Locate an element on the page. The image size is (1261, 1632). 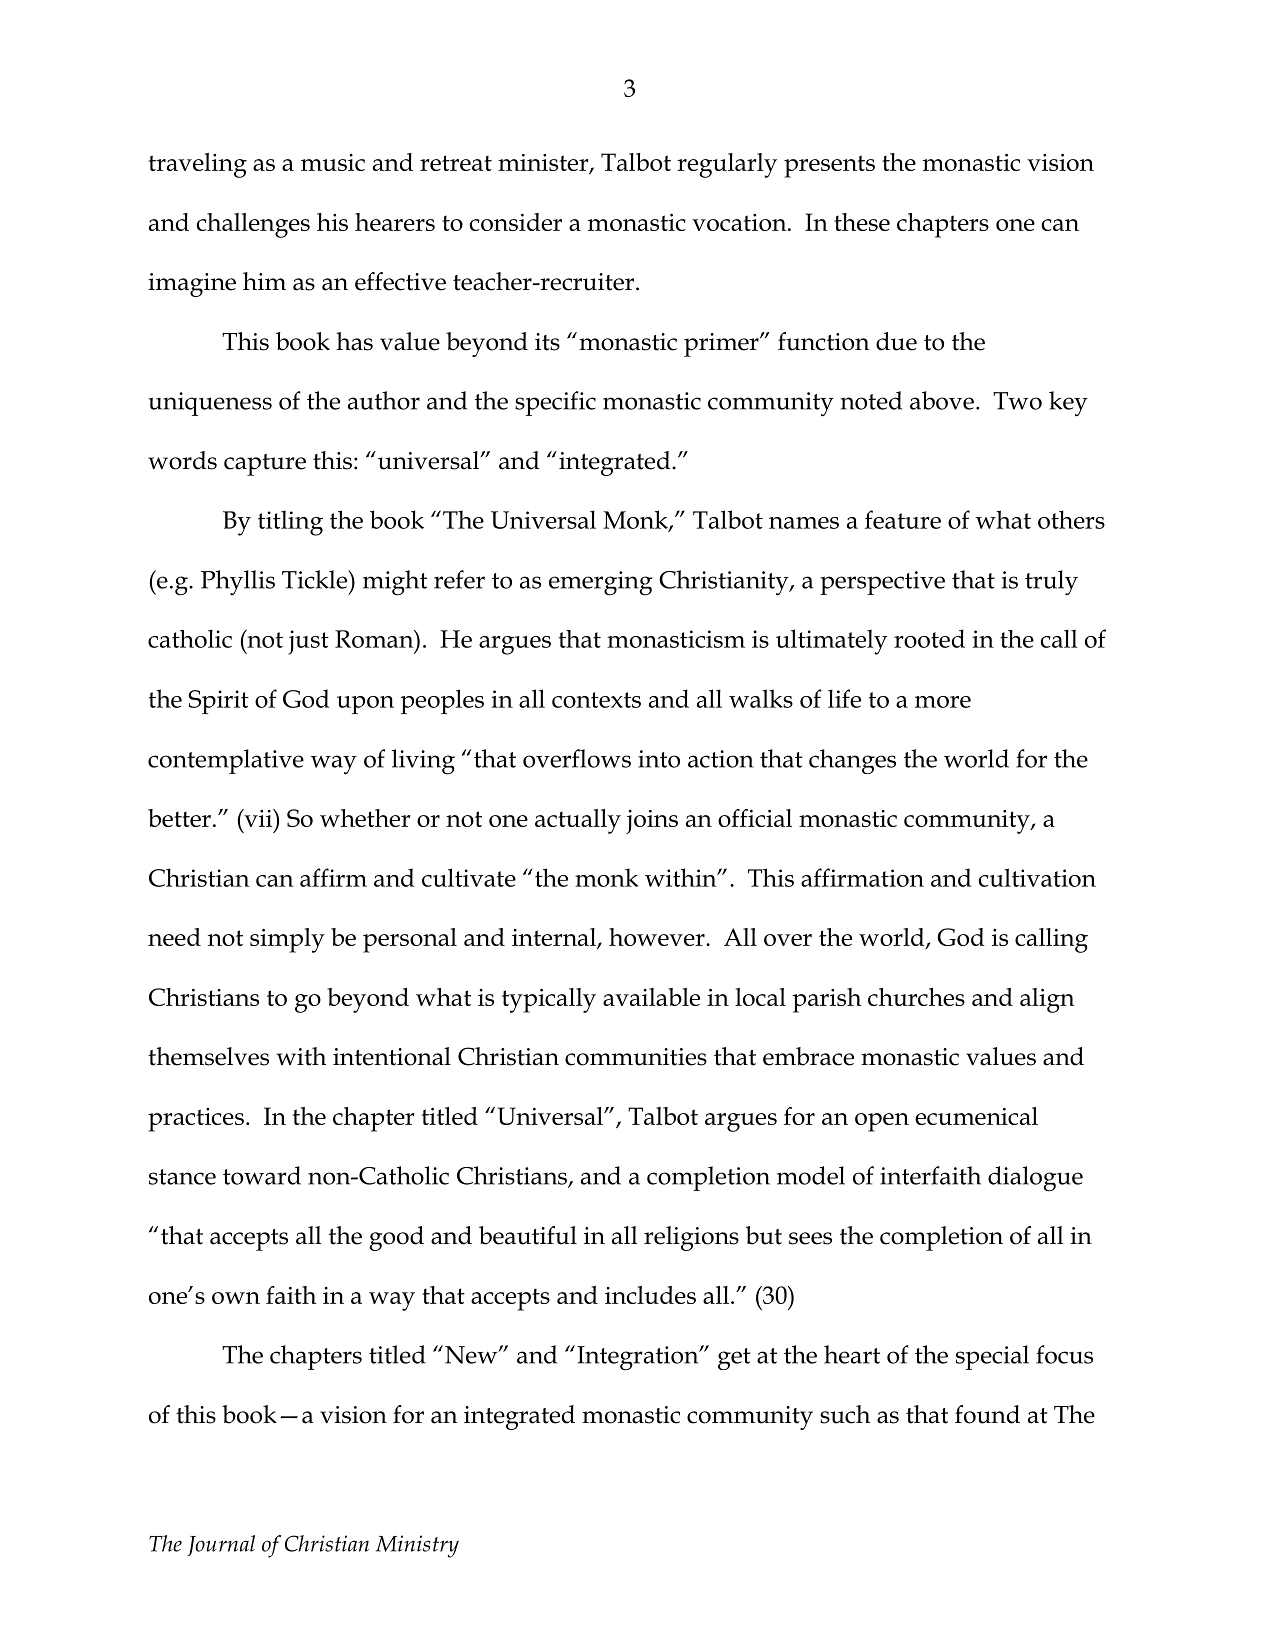
cultivation is located at coordinates (1037, 877).
